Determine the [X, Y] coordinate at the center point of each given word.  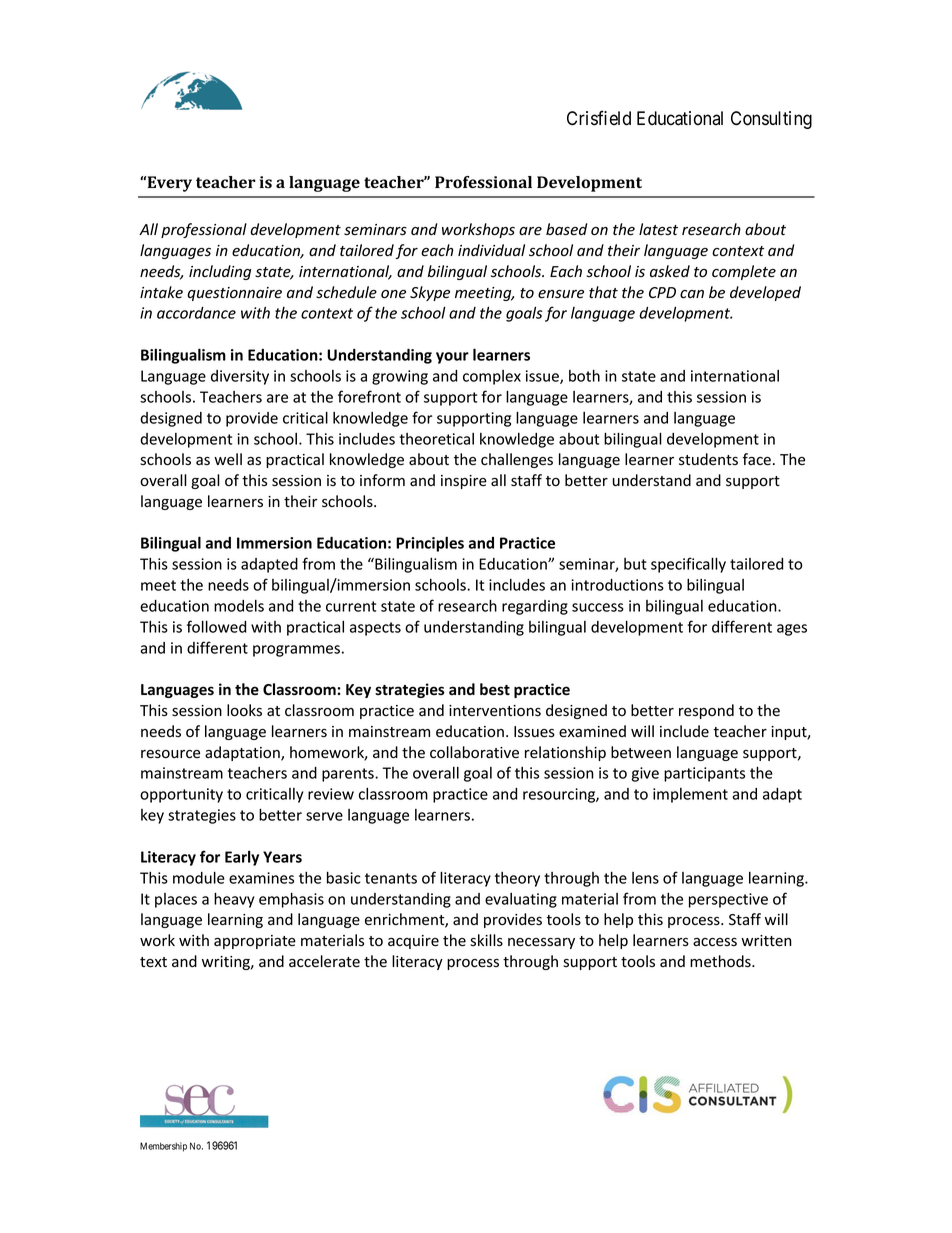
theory [517, 879]
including [220, 272]
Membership [163, 1147]
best [495, 689]
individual [491, 250]
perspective [728, 900]
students [708, 459]
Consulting [771, 120]
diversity [240, 377]
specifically [688, 565]
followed [216, 626]
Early [242, 858]
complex [492, 377]
